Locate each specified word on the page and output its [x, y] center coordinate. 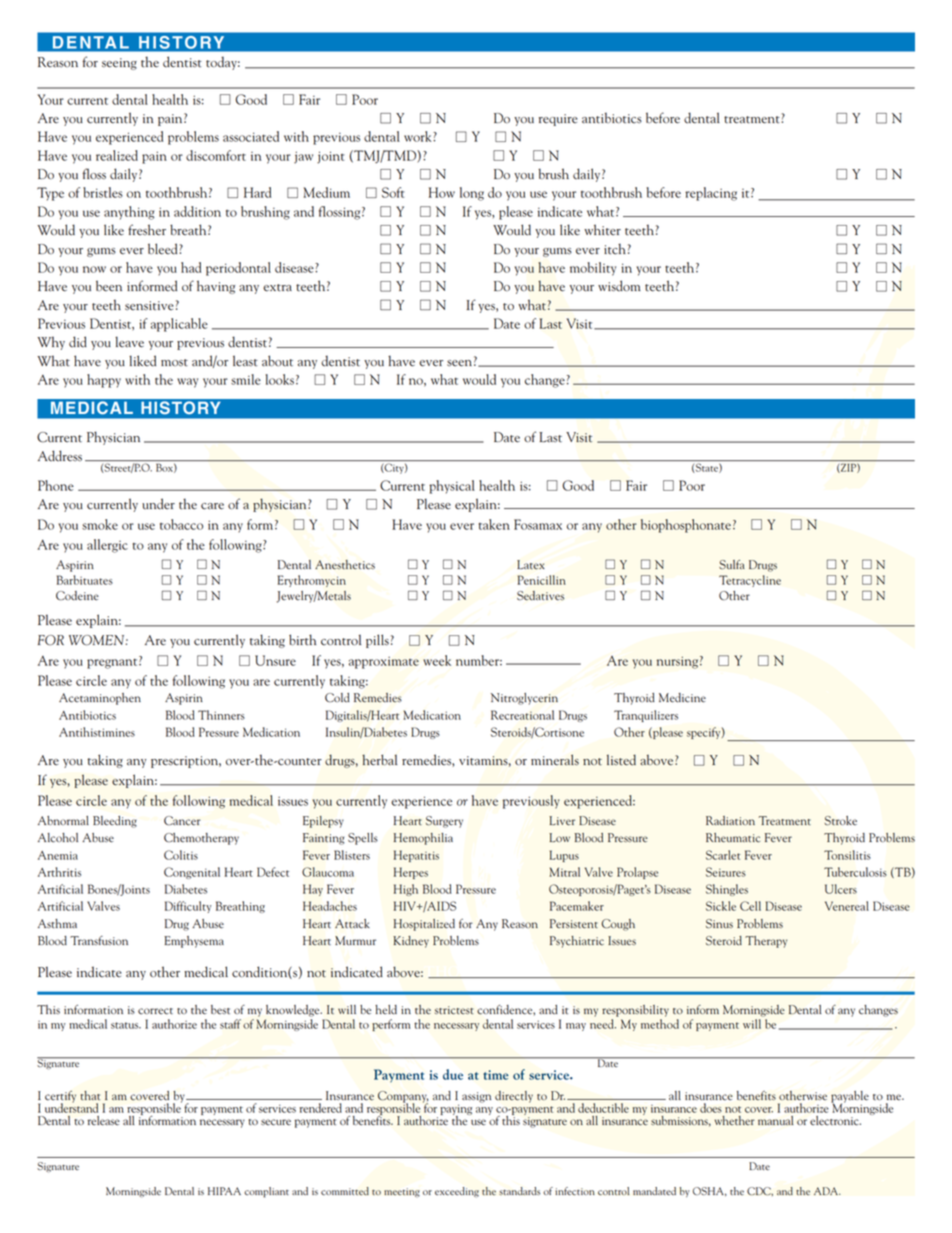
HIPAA [224, 1191]
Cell [750, 906]
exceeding [457, 1192]
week [437, 660]
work [419, 136]
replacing [711, 194]
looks [280, 379]
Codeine [77, 596]
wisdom [619, 285]
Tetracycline [750, 581]
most [174, 363]
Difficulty [188, 907]
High [406, 890]
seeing [119, 64]
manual [775, 1120]
